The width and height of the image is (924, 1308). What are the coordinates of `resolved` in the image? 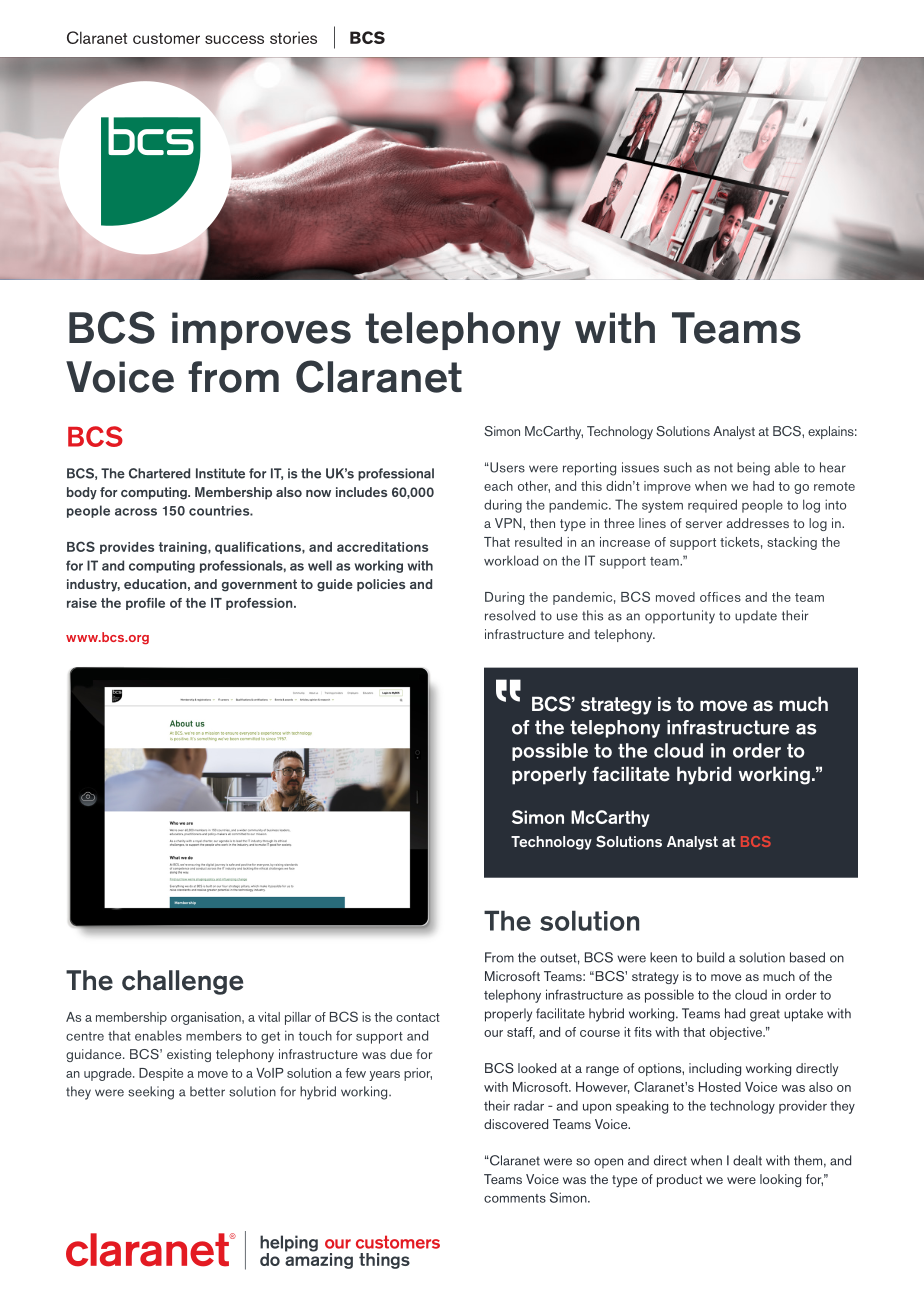 It's located at (510, 615).
